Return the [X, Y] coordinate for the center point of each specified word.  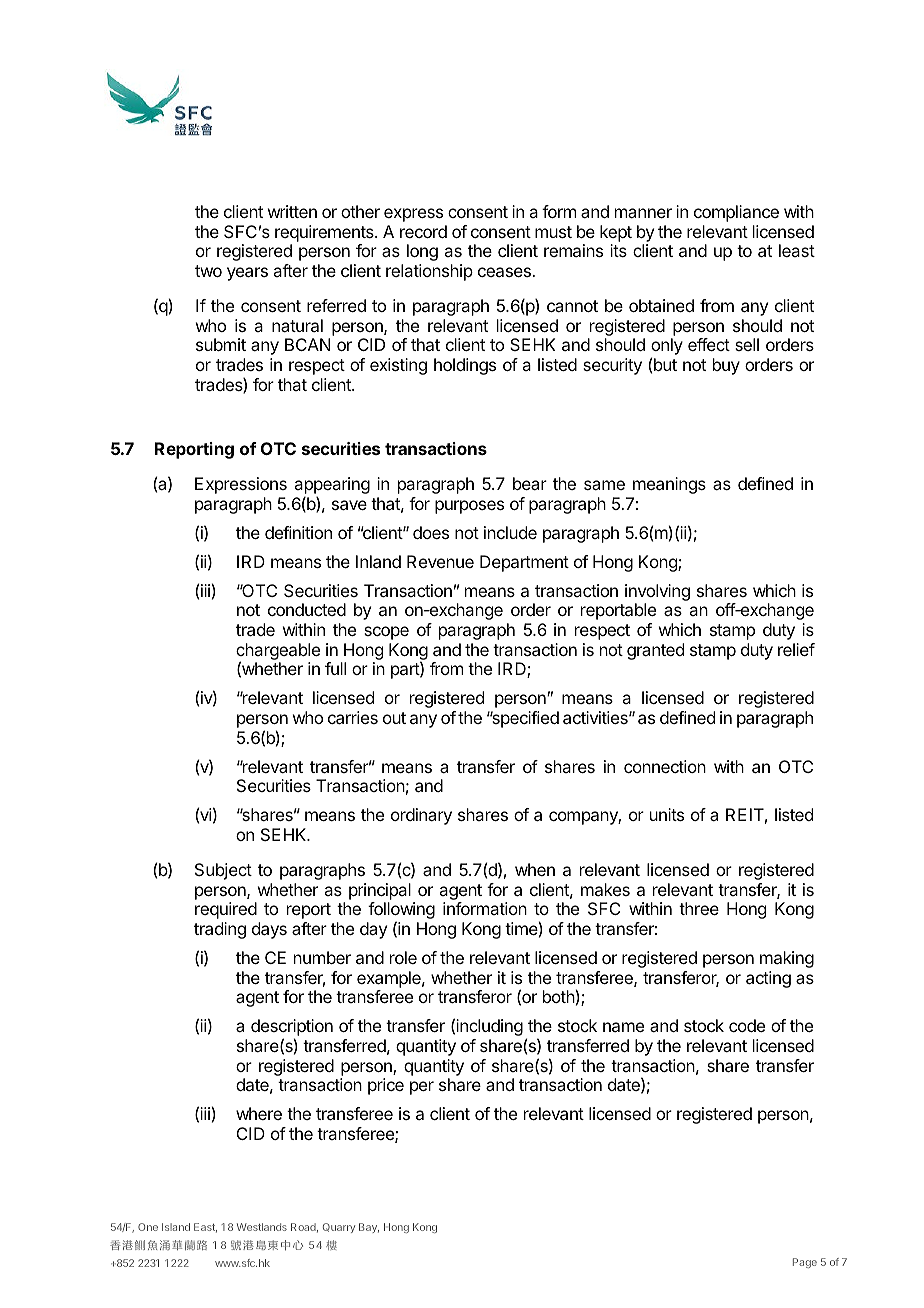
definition [298, 532]
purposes [469, 507]
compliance [736, 213]
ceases [505, 272]
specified [524, 719]
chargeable [278, 652]
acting [768, 979]
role [403, 957]
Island [176, 1227]
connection [665, 766]
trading [220, 930]
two [208, 271]
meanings [669, 485]
